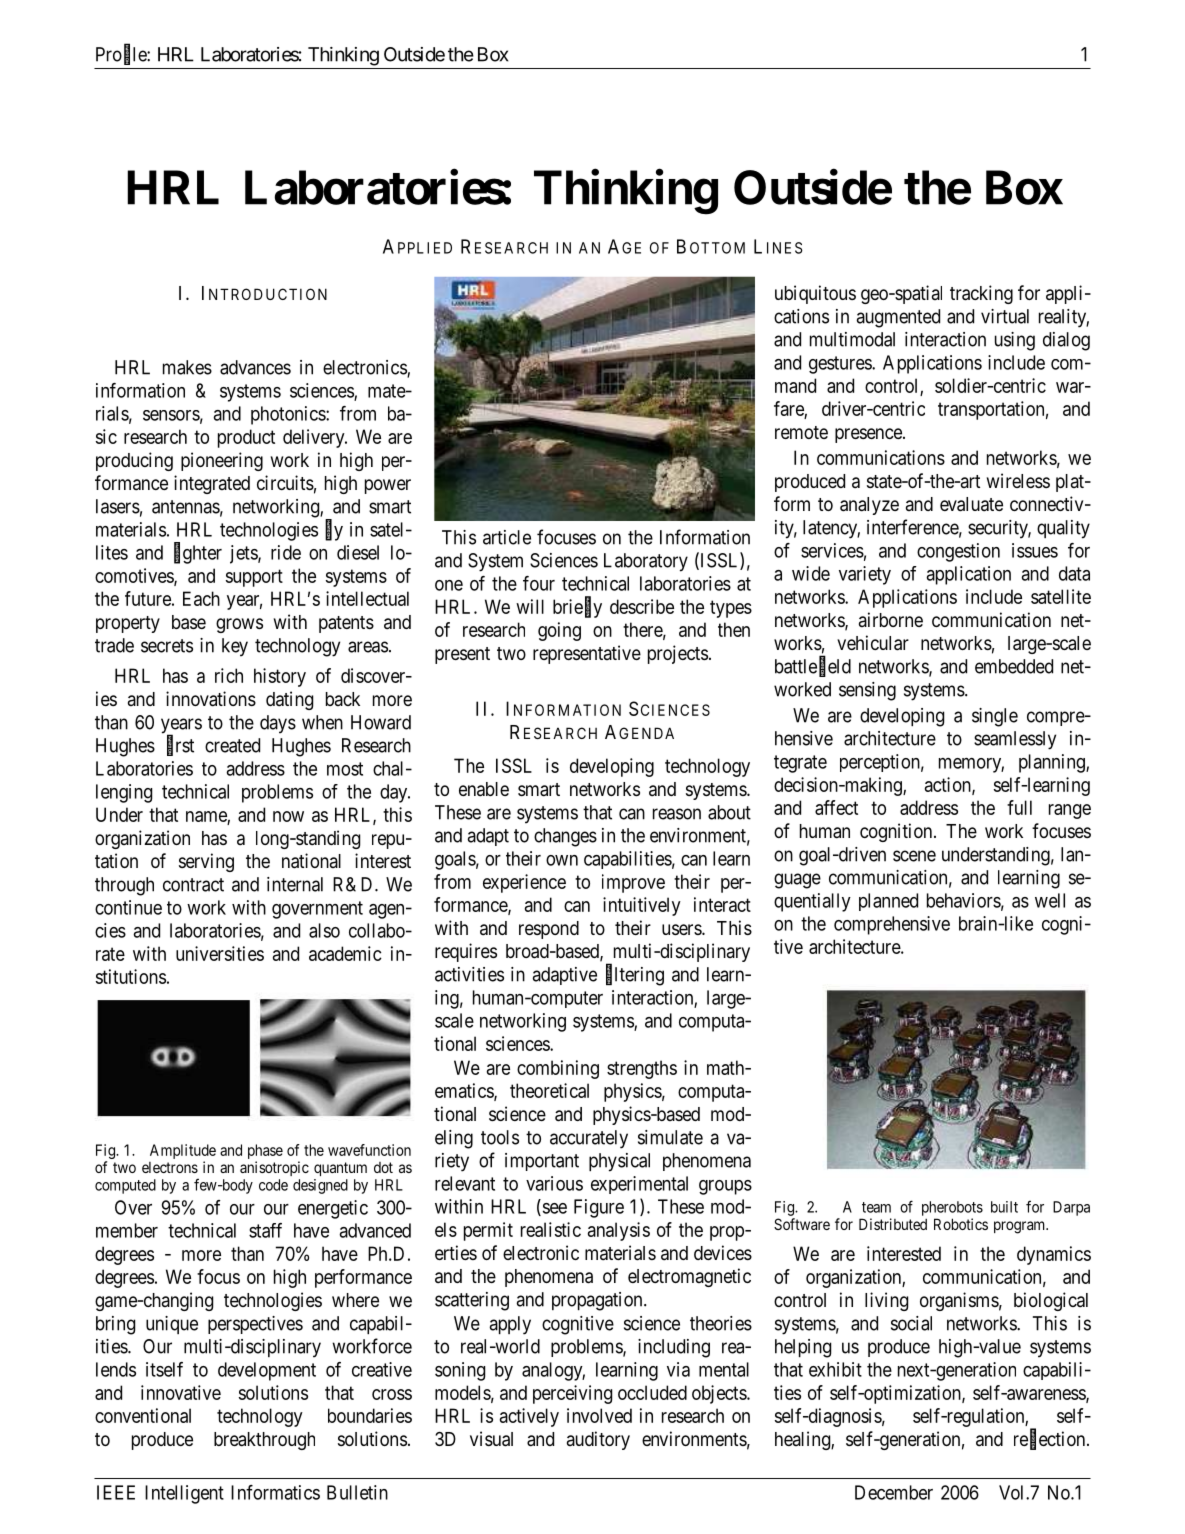 This screenshot has height=1534, width=1185. Describe the element at coordinates (198, 554) in the screenshot. I see `fighter` at that location.
